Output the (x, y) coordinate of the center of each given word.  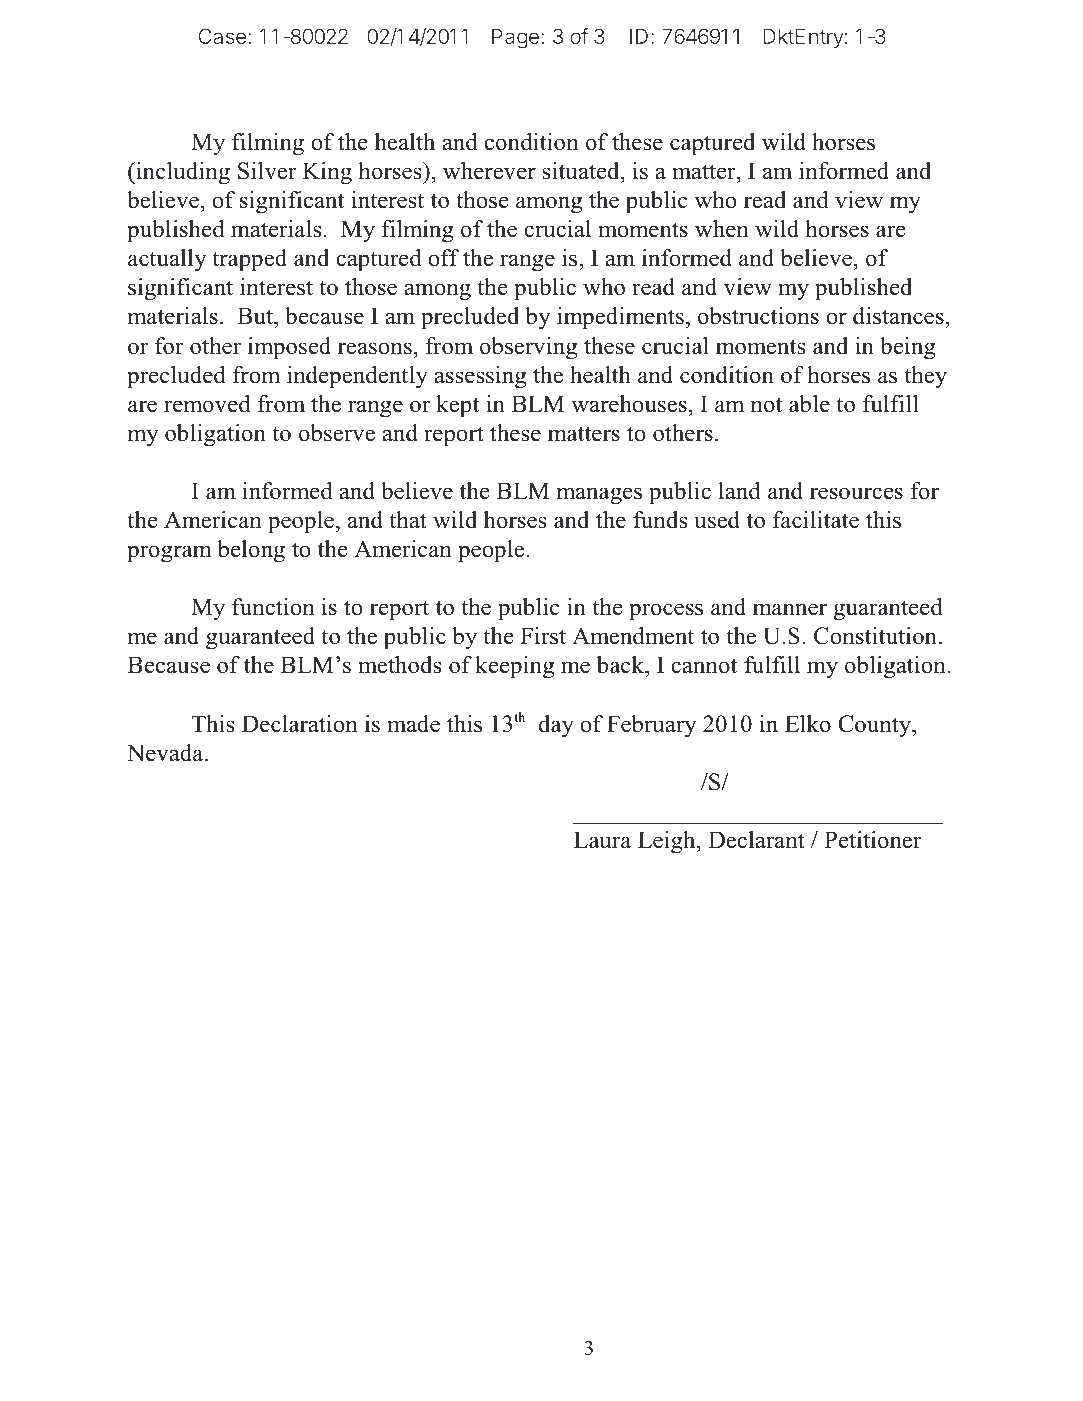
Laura (602, 840)
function (273, 607)
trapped (249, 260)
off (443, 258)
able (809, 404)
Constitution (875, 636)
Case (223, 36)
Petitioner (872, 840)
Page (515, 38)
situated (582, 171)
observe (337, 433)
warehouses (629, 404)
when (722, 229)
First (543, 636)
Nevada (166, 753)
